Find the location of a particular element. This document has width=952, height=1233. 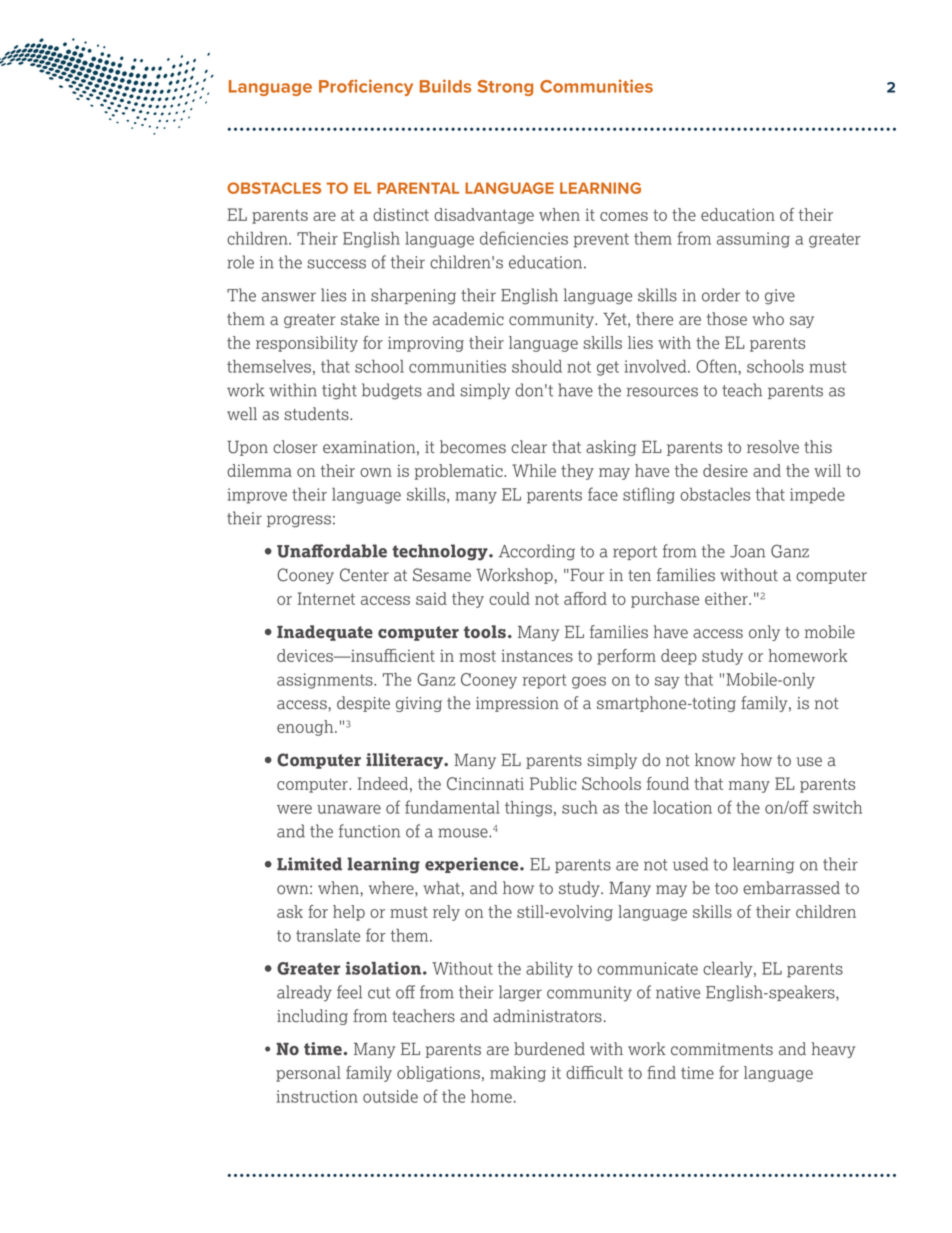

resolve is located at coordinates (773, 447).
